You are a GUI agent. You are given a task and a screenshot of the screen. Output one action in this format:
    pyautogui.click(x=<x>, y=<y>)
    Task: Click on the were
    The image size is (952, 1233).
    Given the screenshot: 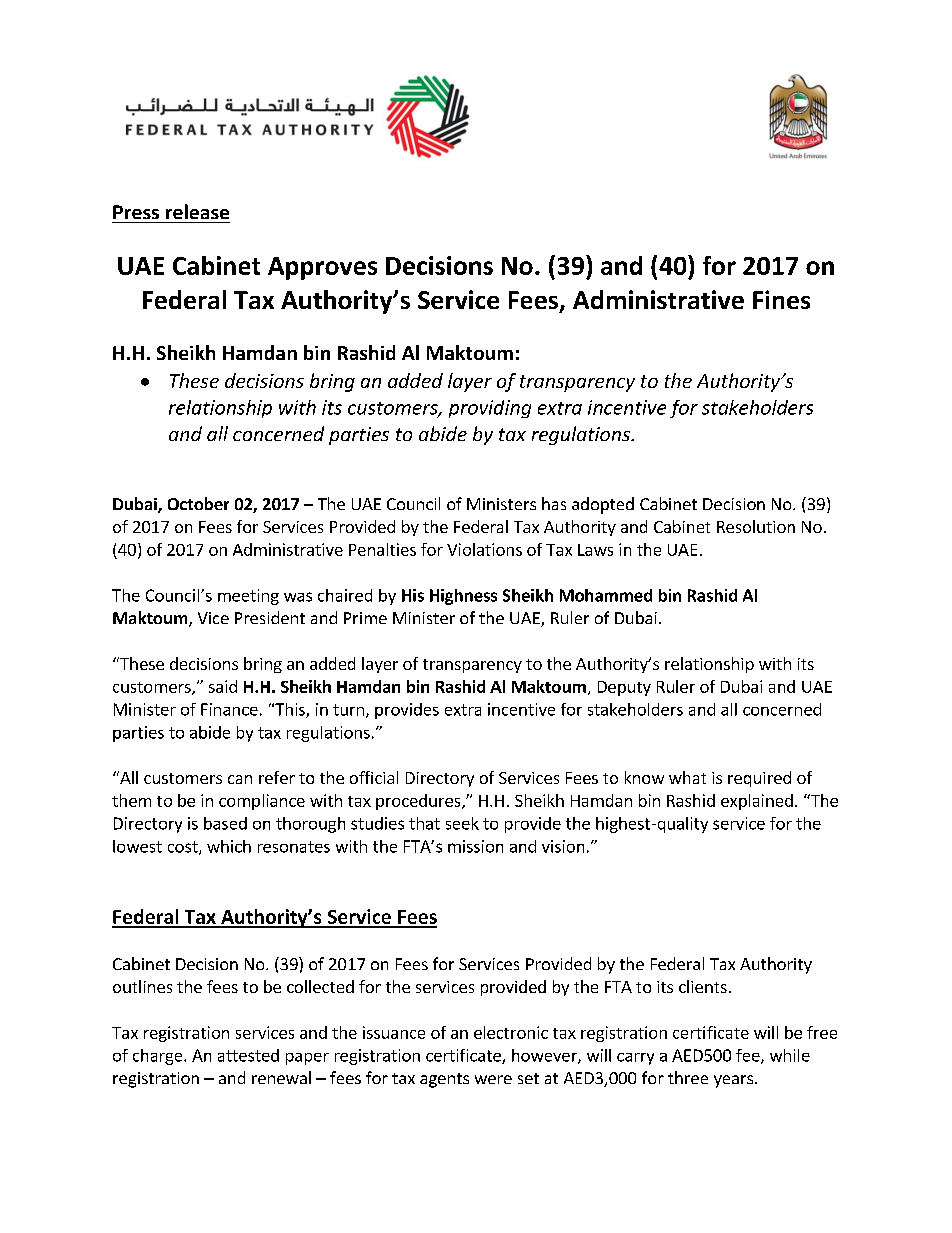 What is the action you would take?
    pyautogui.click(x=493, y=1079)
